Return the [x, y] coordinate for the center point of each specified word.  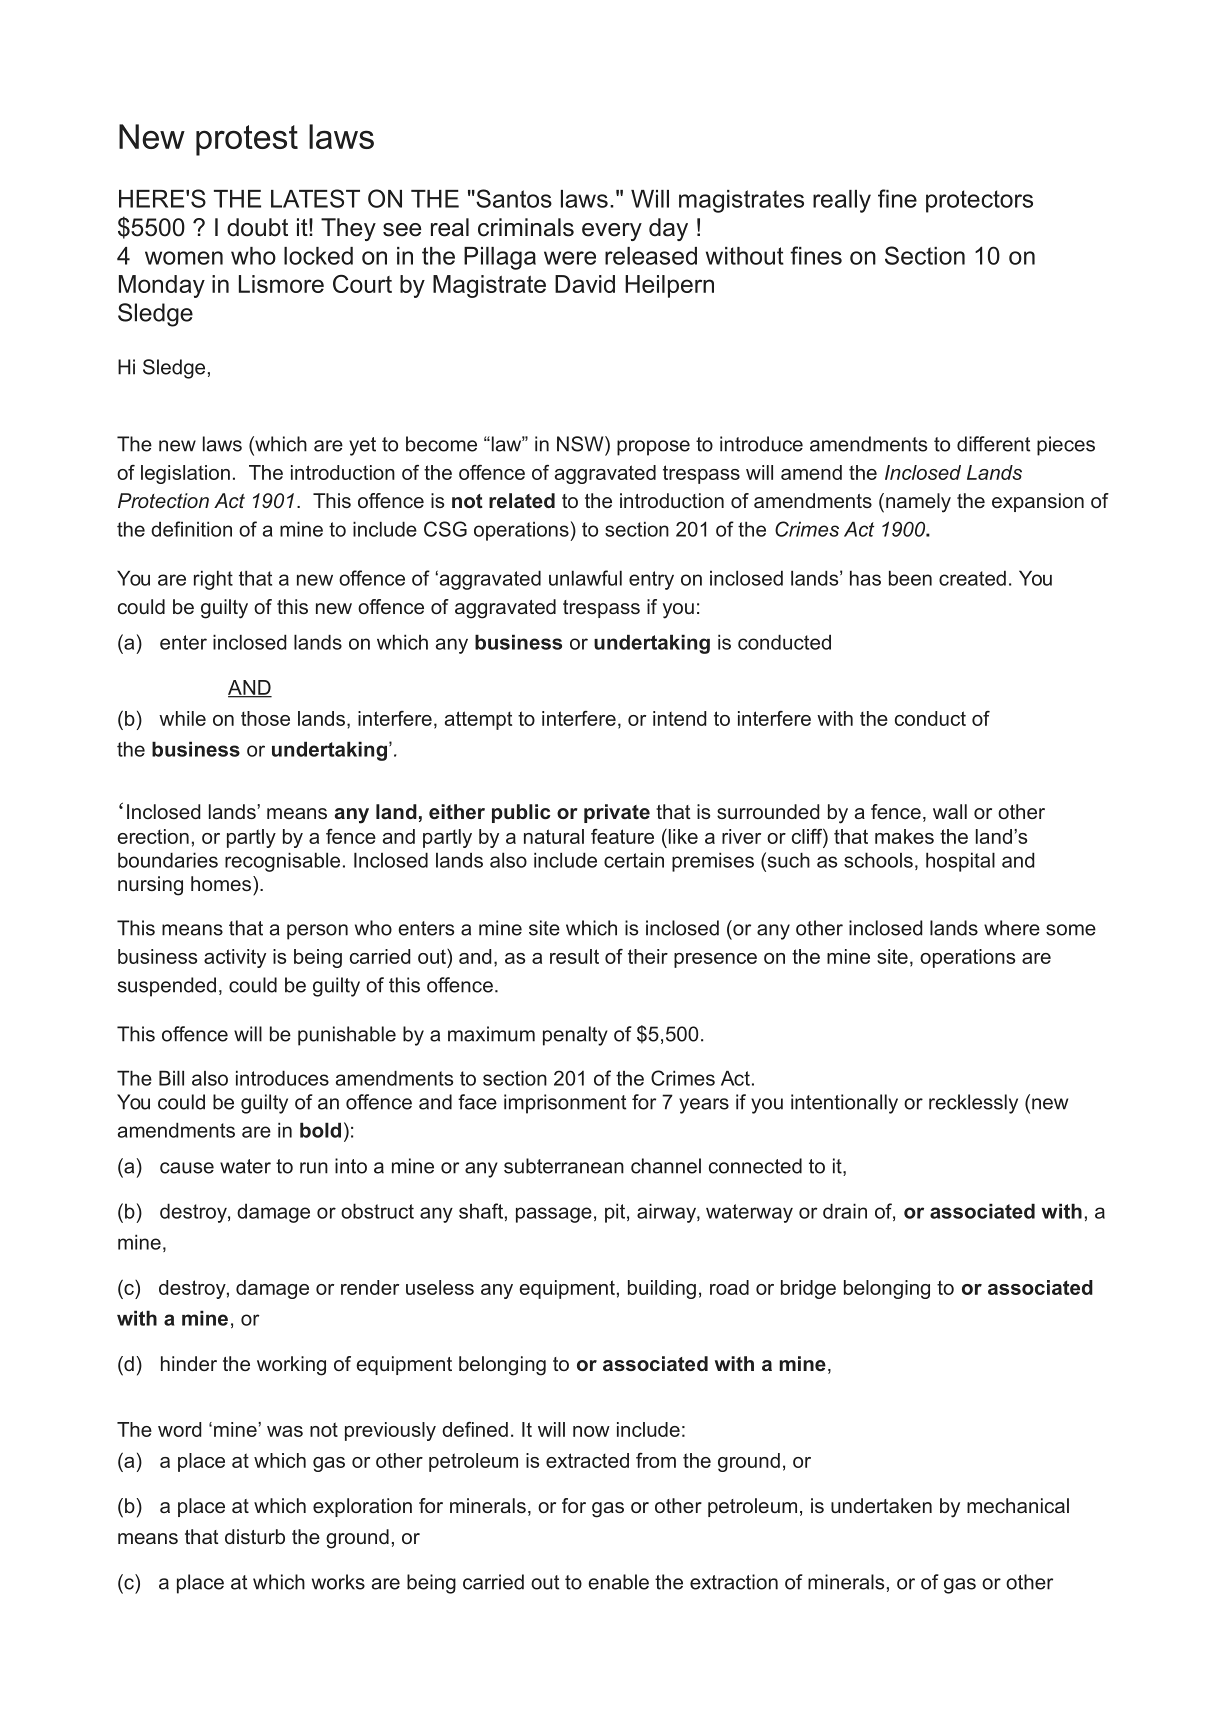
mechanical [1018, 1505]
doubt [257, 227]
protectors [979, 201]
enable [618, 1582]
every [612, 232]
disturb [255, 1536]
